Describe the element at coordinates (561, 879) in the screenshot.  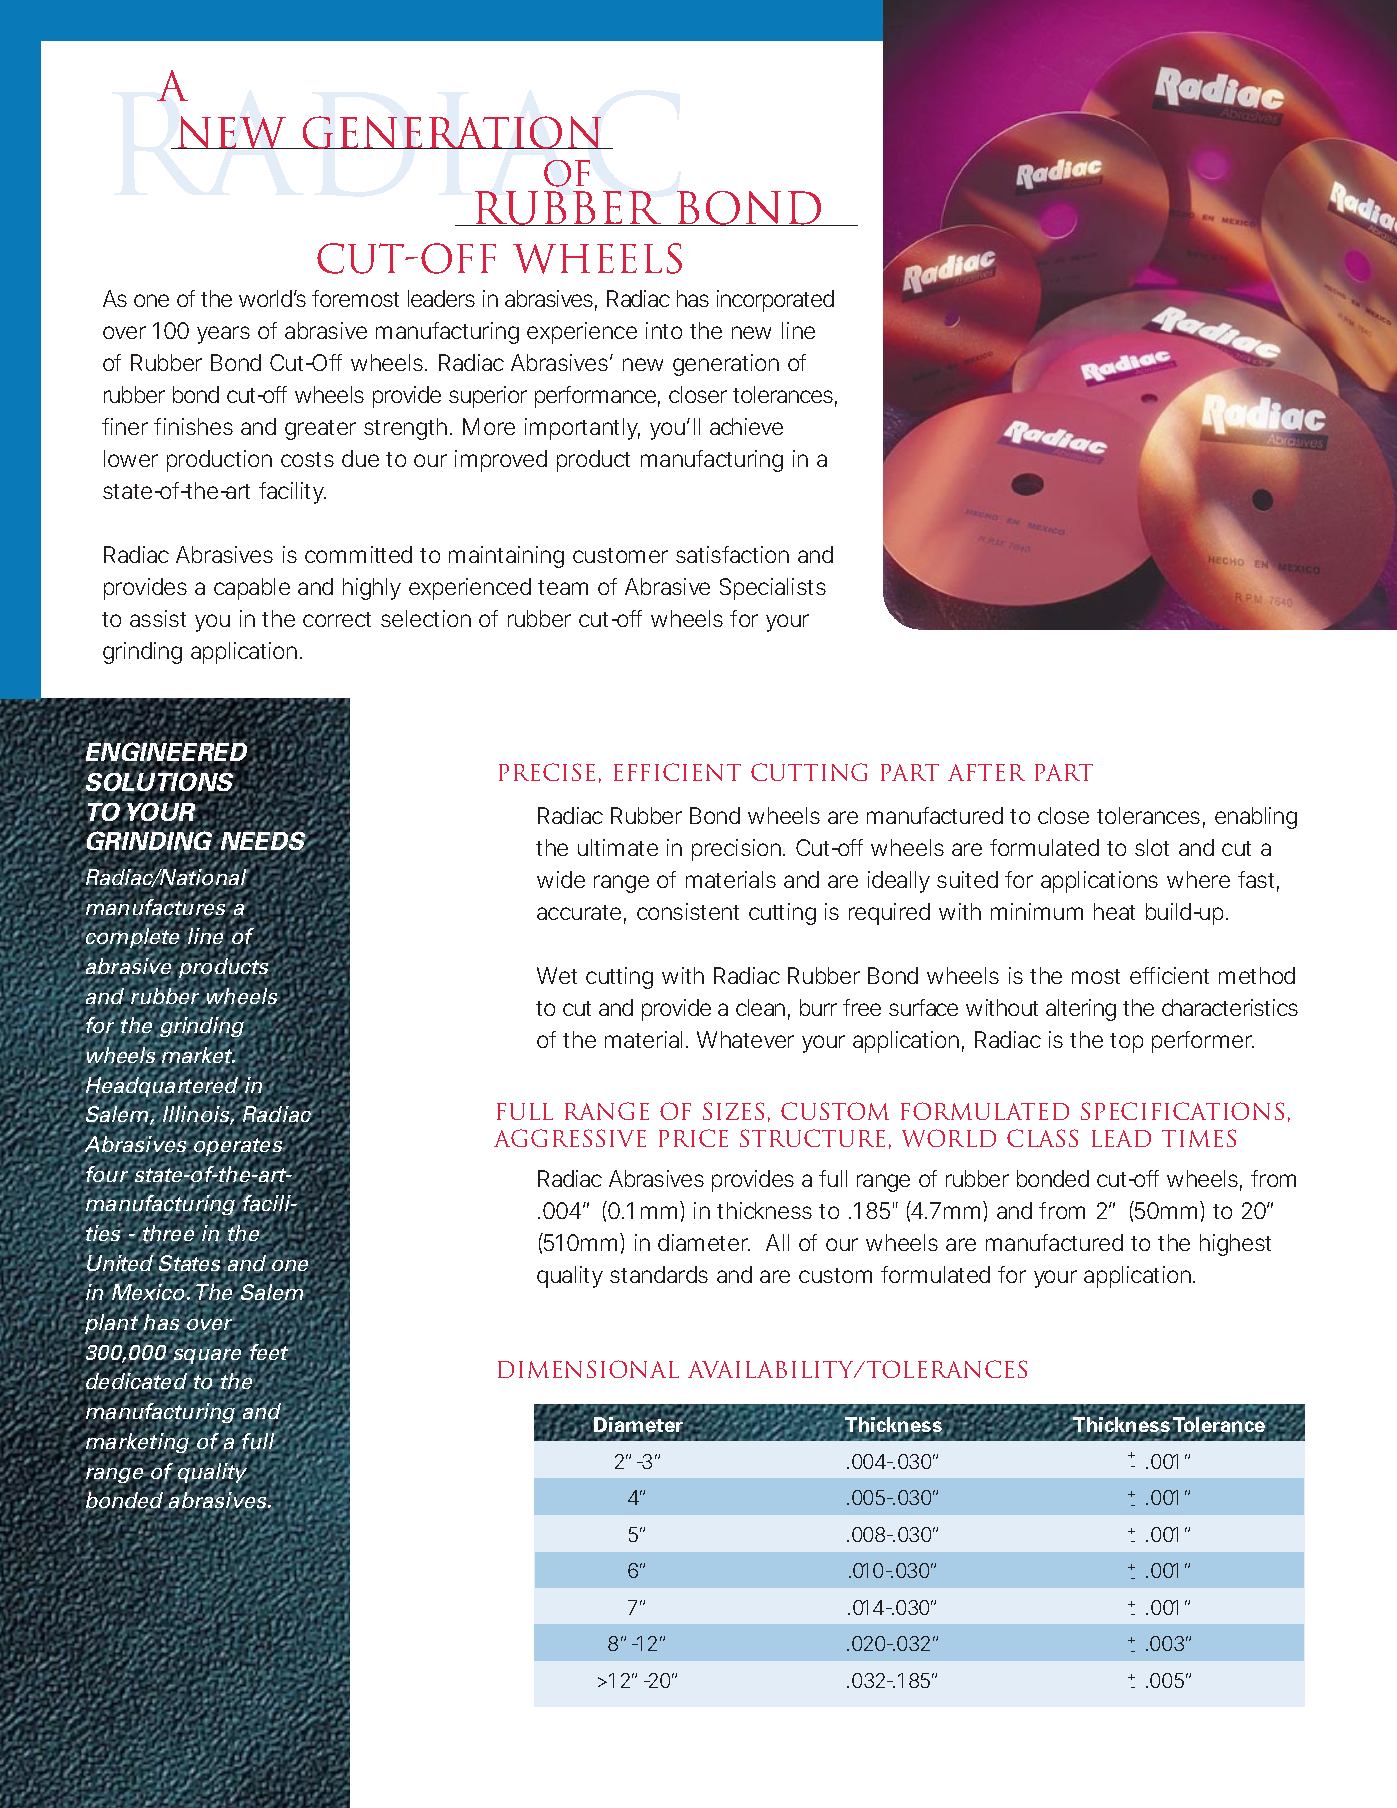
I see `wide` at that location.
